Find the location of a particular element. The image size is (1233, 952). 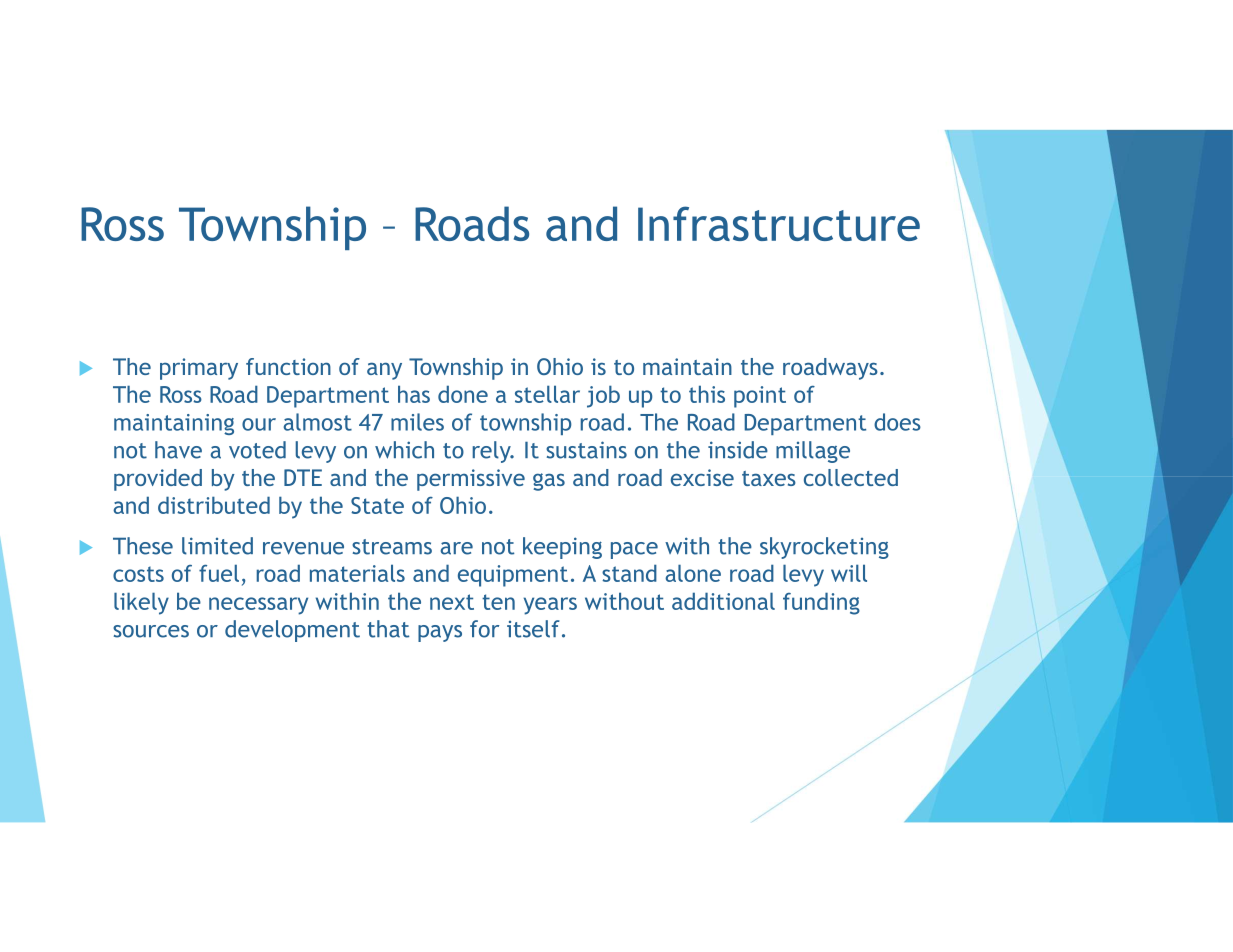

distributed is located at coordinates (214, 505).
